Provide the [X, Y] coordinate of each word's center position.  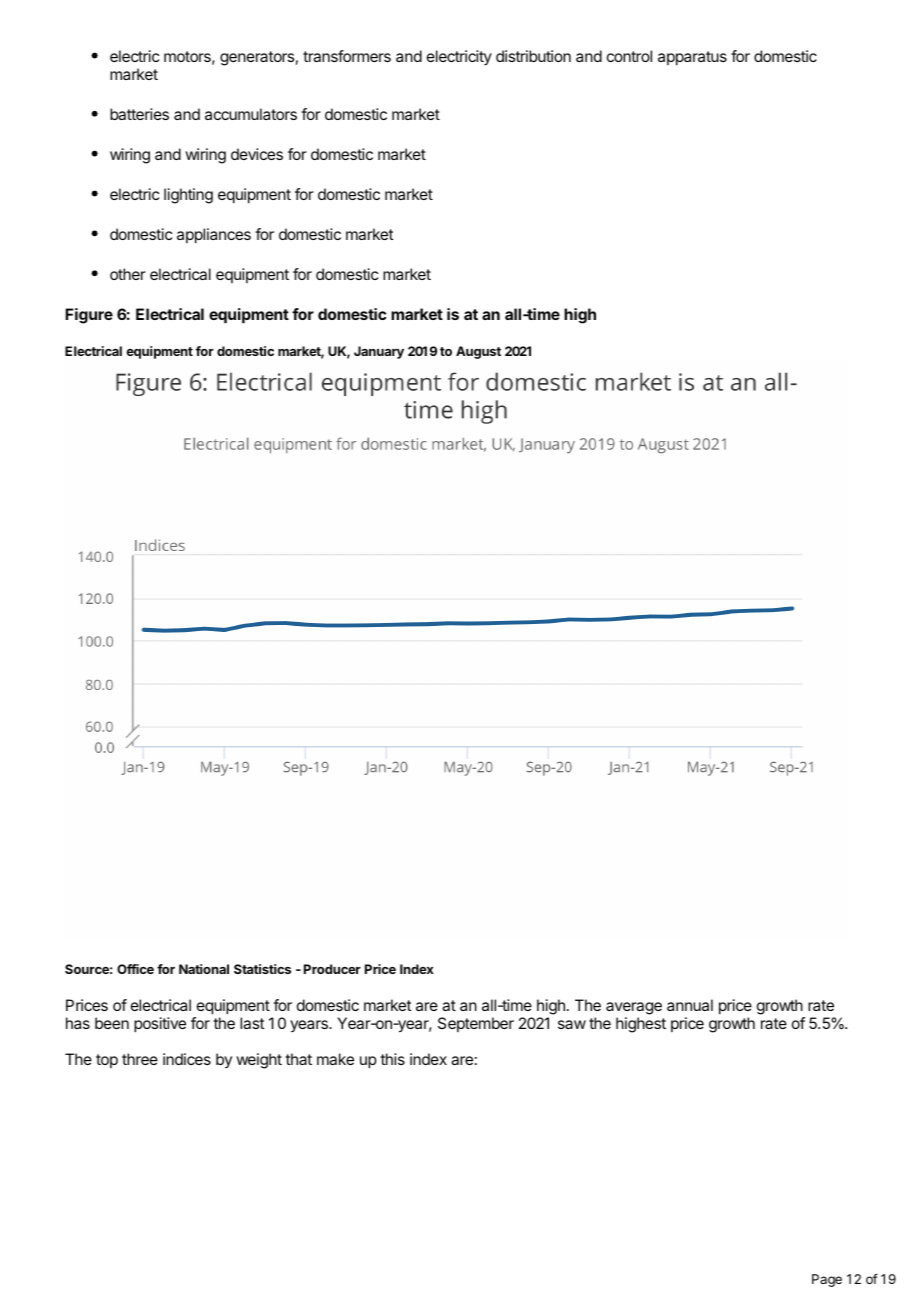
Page [827, 1280]
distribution [533, 56]
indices [187, 1059]
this [392, 1059]
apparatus [692, 58]
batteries [139, 114]
